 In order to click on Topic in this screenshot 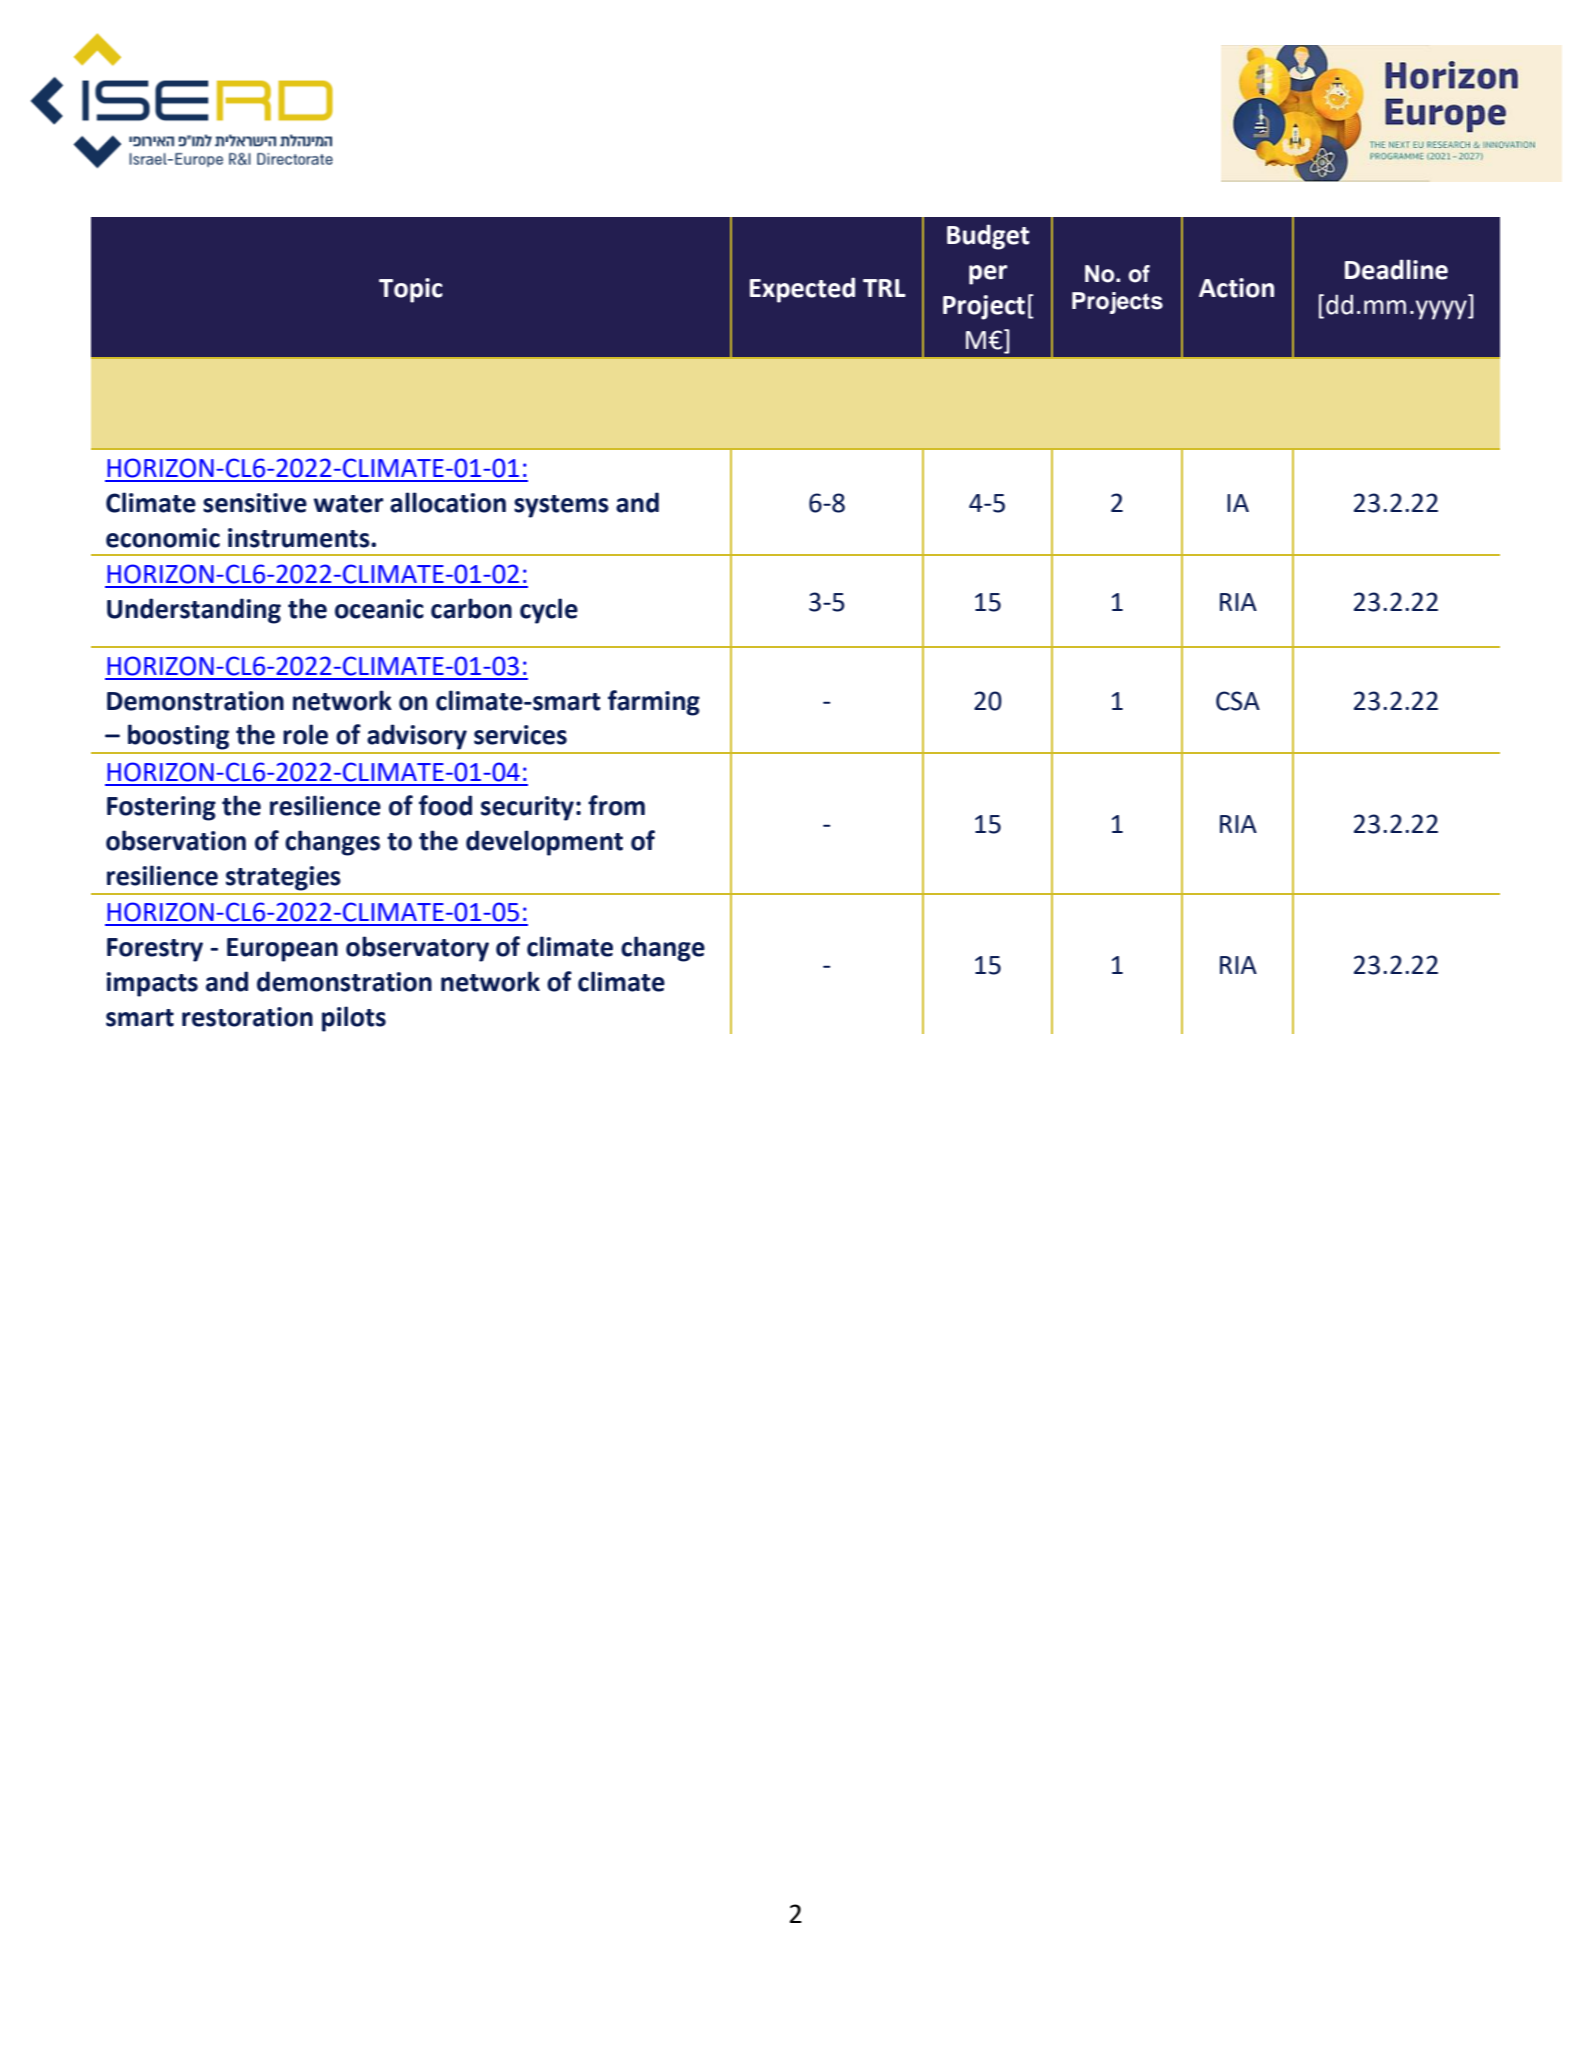, I will do `click(411, 290)`.
